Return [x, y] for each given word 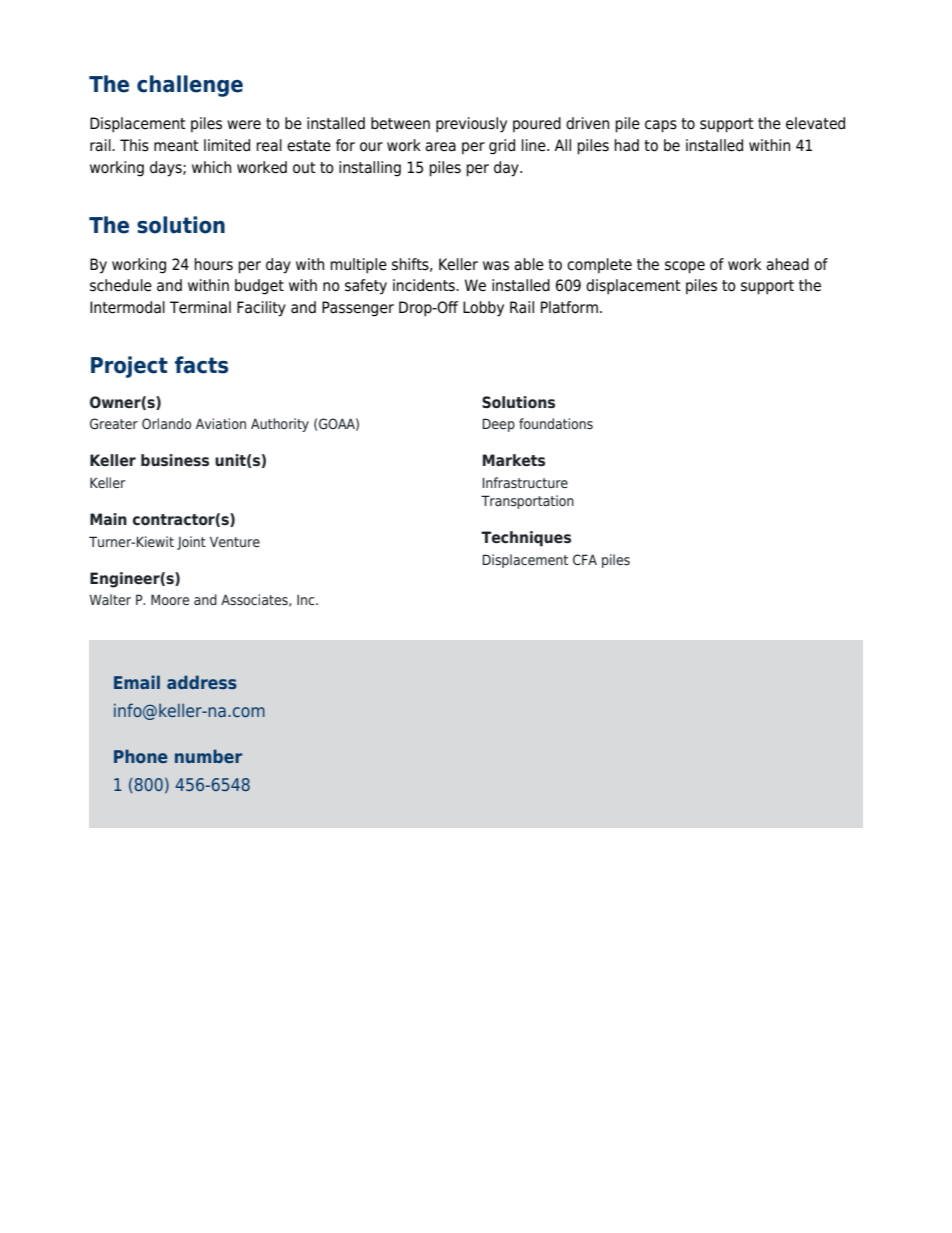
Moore [170, 599]
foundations [556, 423]
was [496, 266]
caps [661, 126]
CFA [585, 559]
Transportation [527, 502]
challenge [190, 86]
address [202, 682]
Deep [498, 425]
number [208, 756]
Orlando [166, 423]
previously [471, 125]
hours [213, 264]
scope [685, 267]
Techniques [526, 539]
